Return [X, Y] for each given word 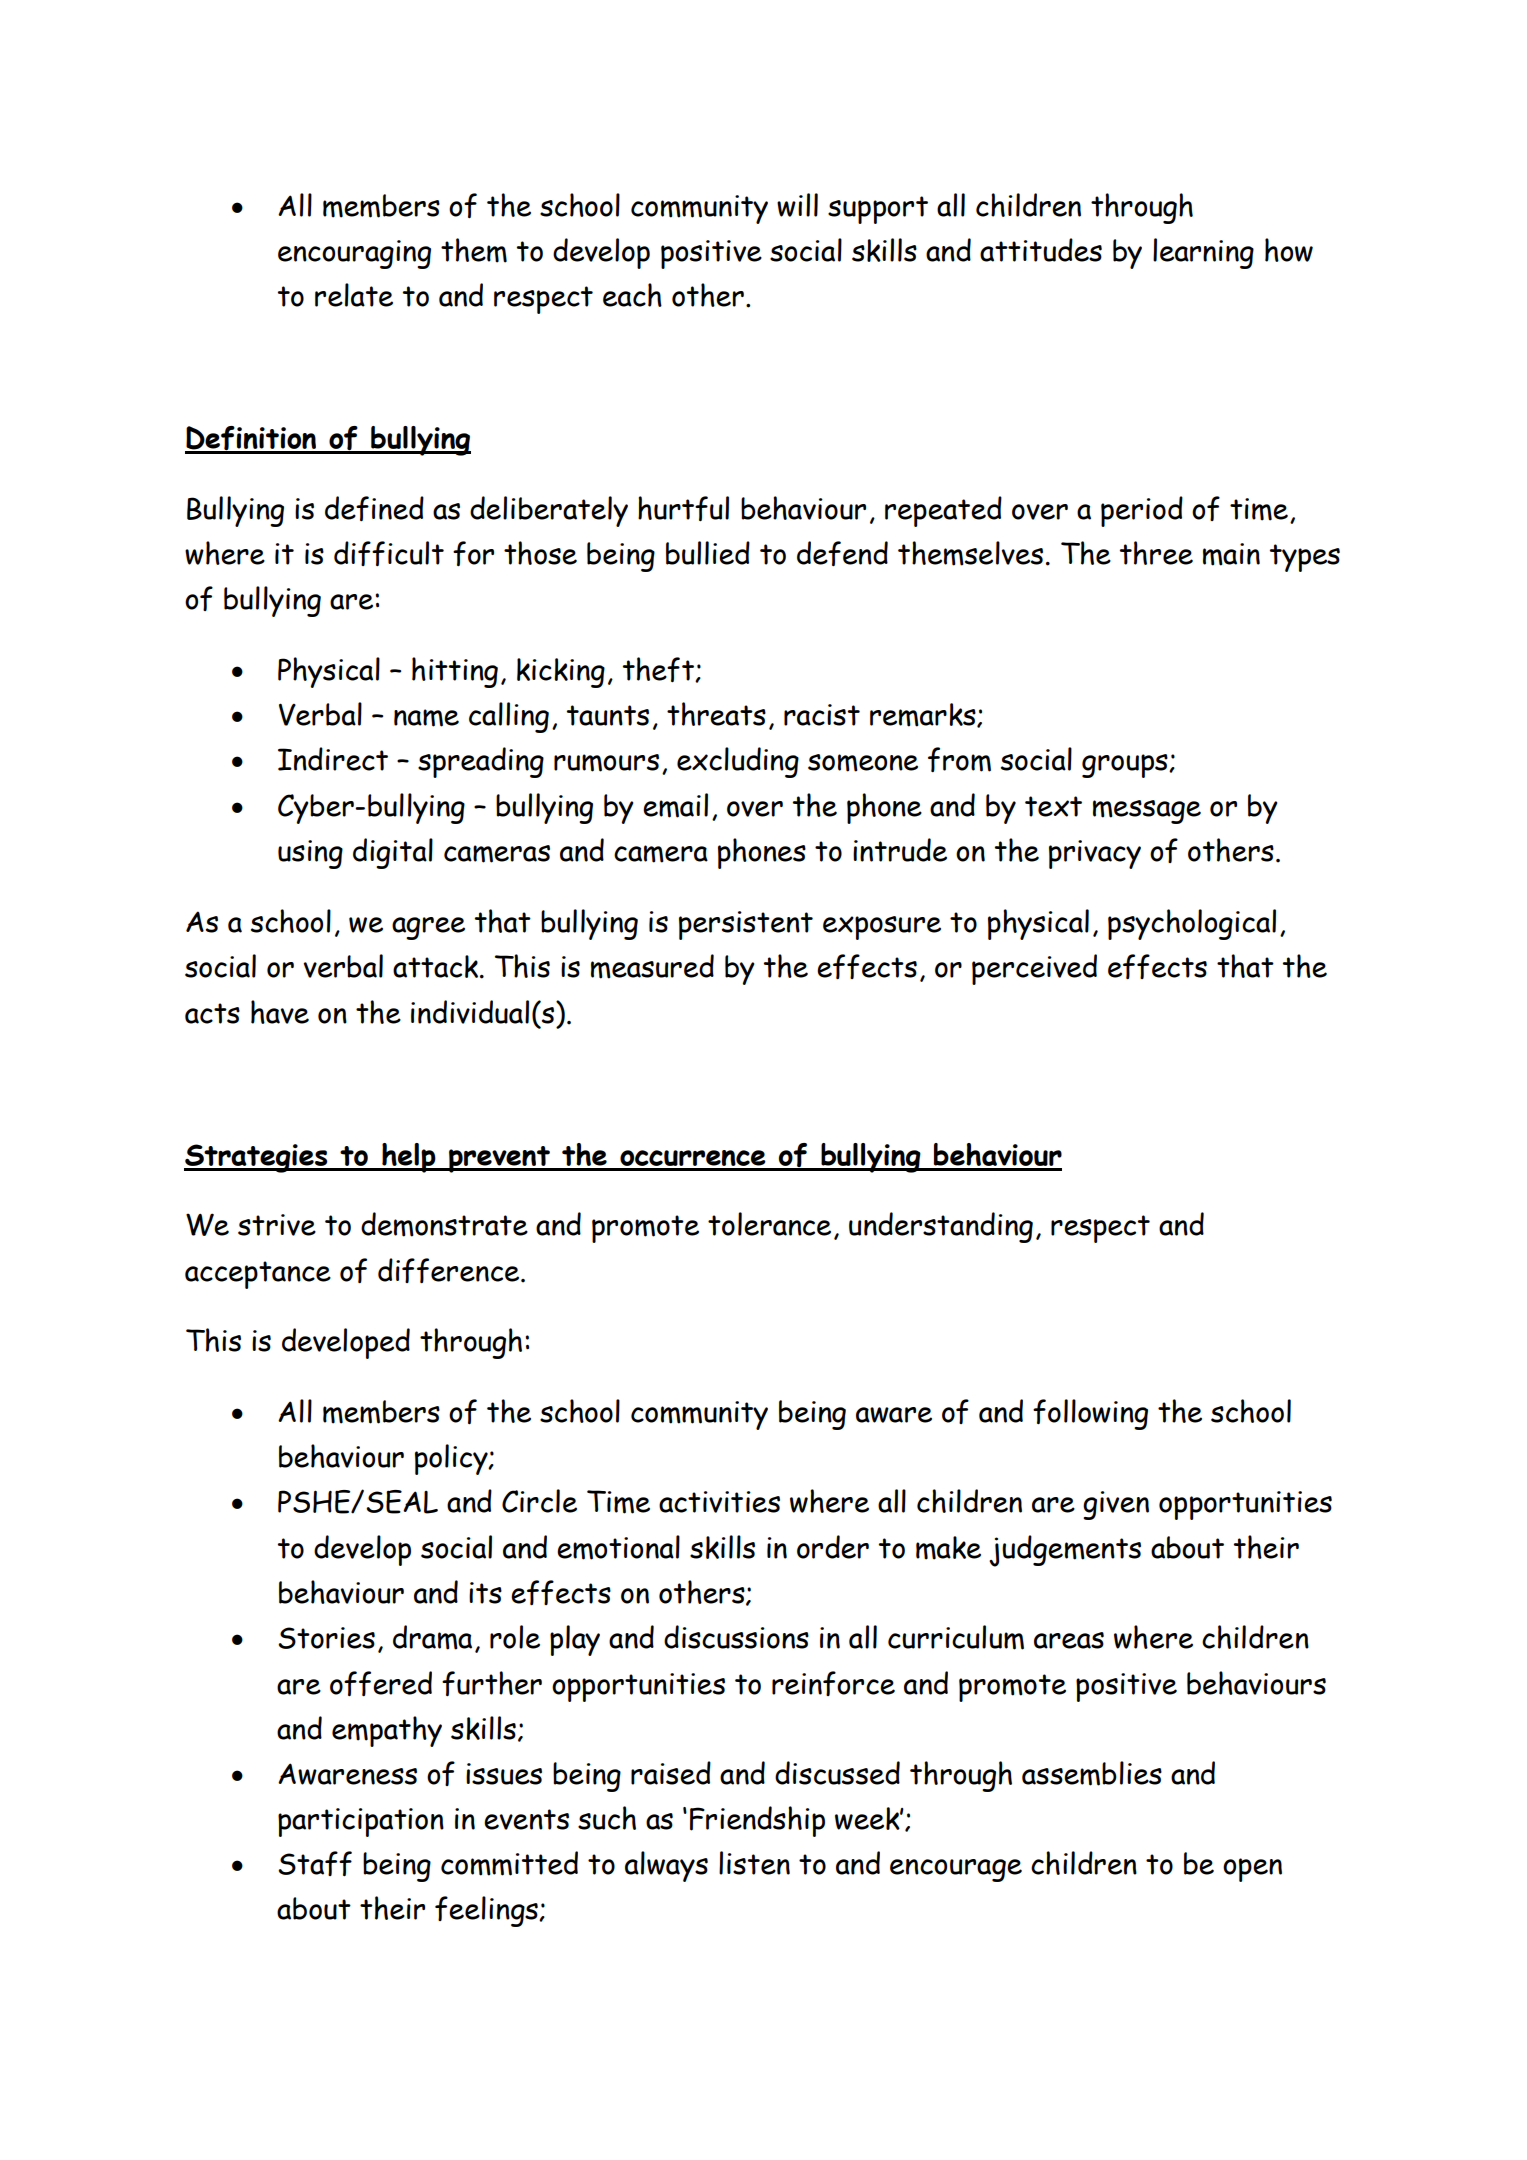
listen [754, 1863]
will [797, 205]
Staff [315, 1863]
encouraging [354, 254]
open [1252, 1870]
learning [1203, 253]
